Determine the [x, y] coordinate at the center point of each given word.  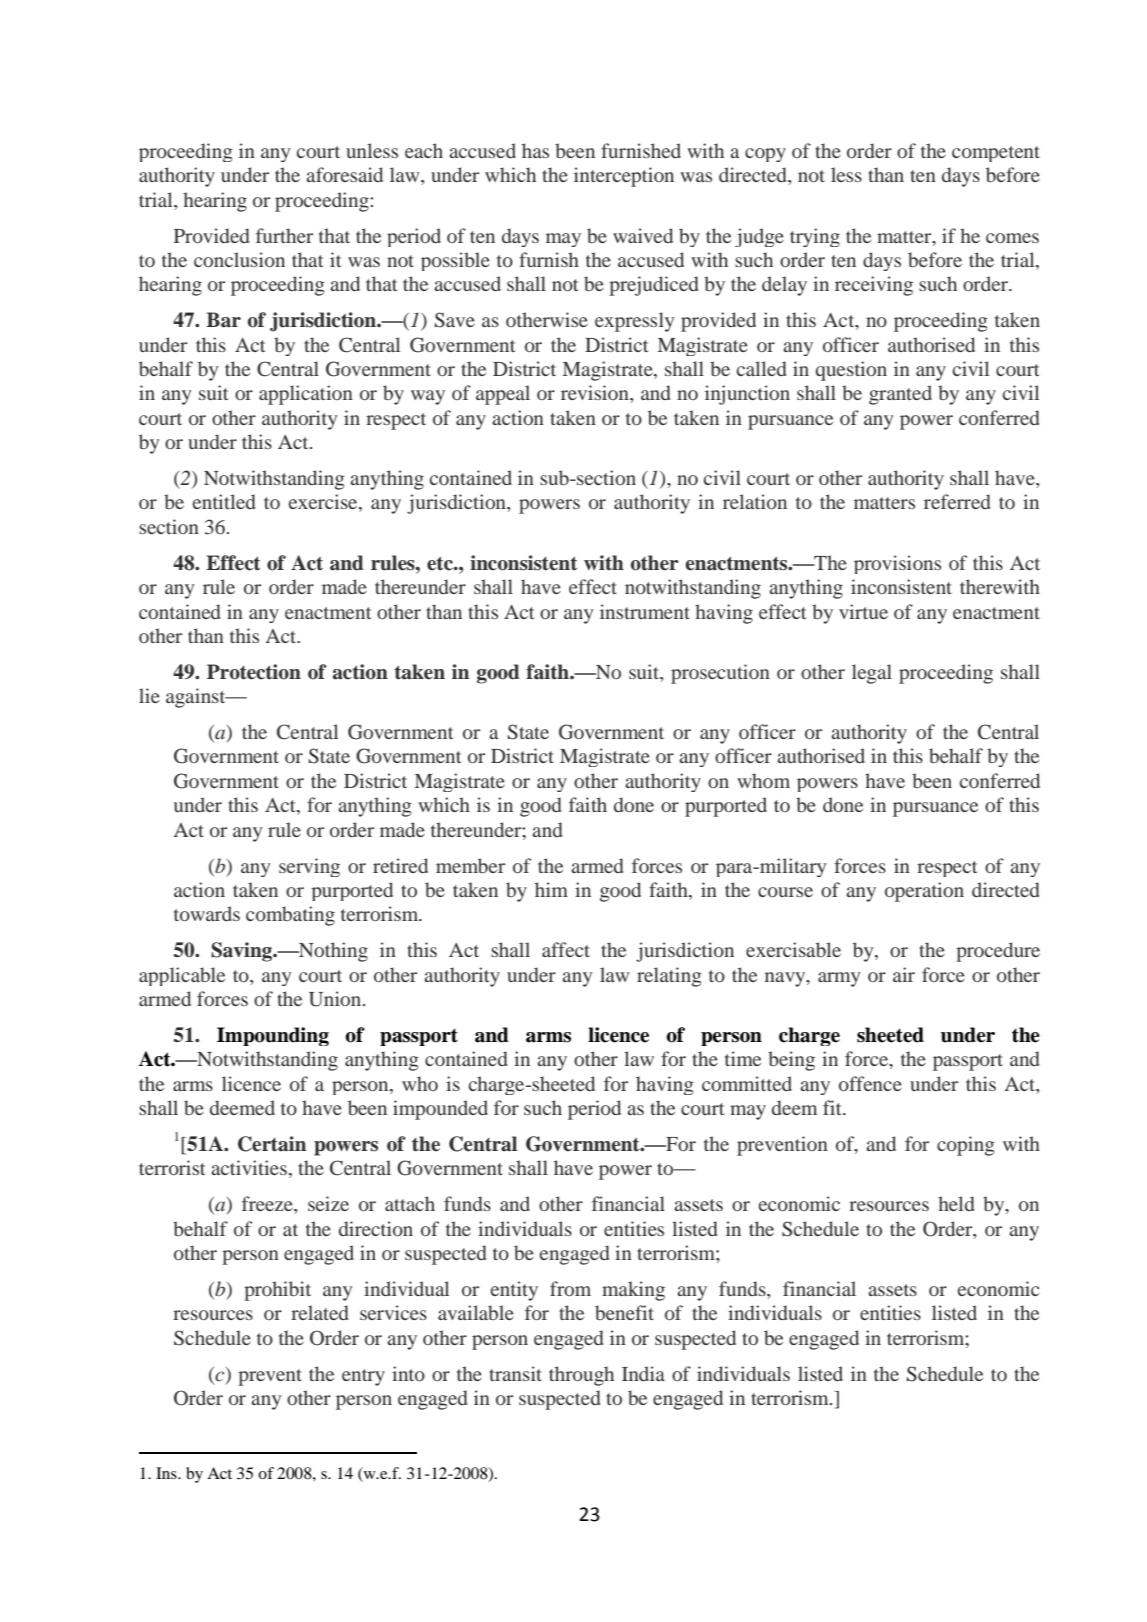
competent [996, 154]
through [581, 1376]
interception [624, 177]
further [284, 235]
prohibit [277, 1291]
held [956, 1203]
